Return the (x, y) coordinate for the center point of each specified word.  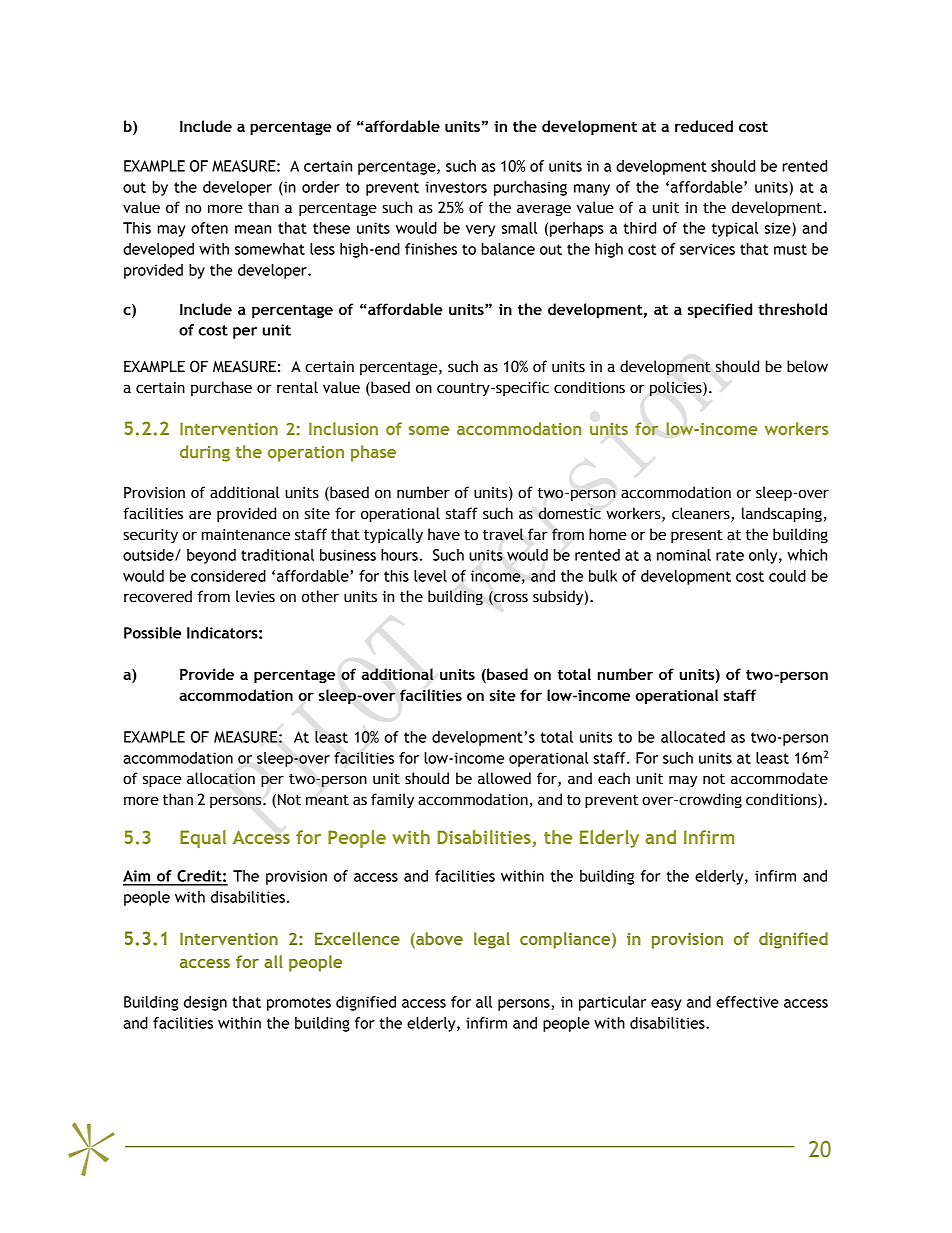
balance (508, 249)
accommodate (779, 778)
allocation (221, 778)
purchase (221, 388)
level (430, 576)
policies (677, 388)
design (205, 1003)
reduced (704, 126)
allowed (504, 778)
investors (456, 187)
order (321, 187)
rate (730, 555)
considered (228, 576)
